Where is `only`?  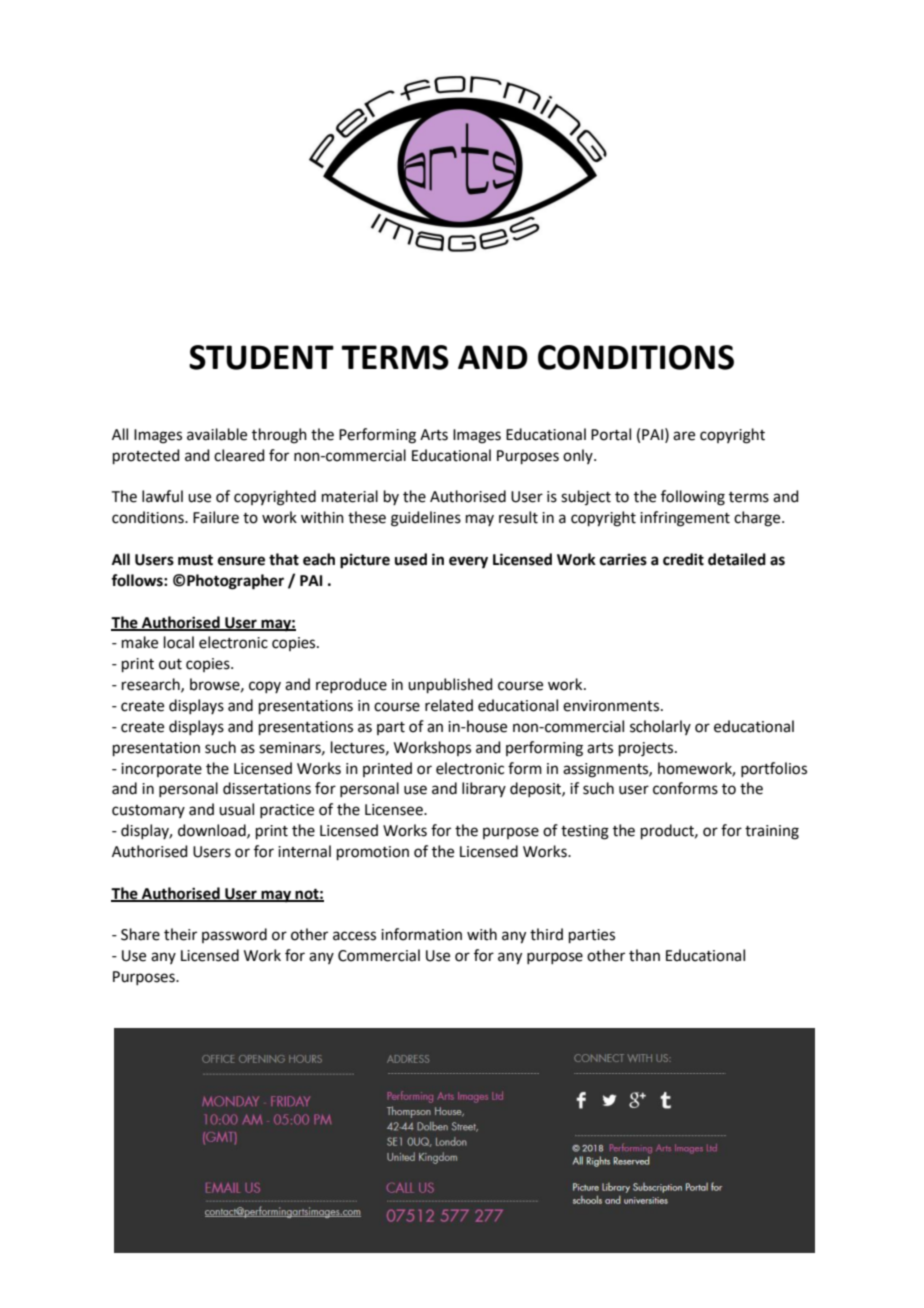 only is located at coordinates (579, 456).
